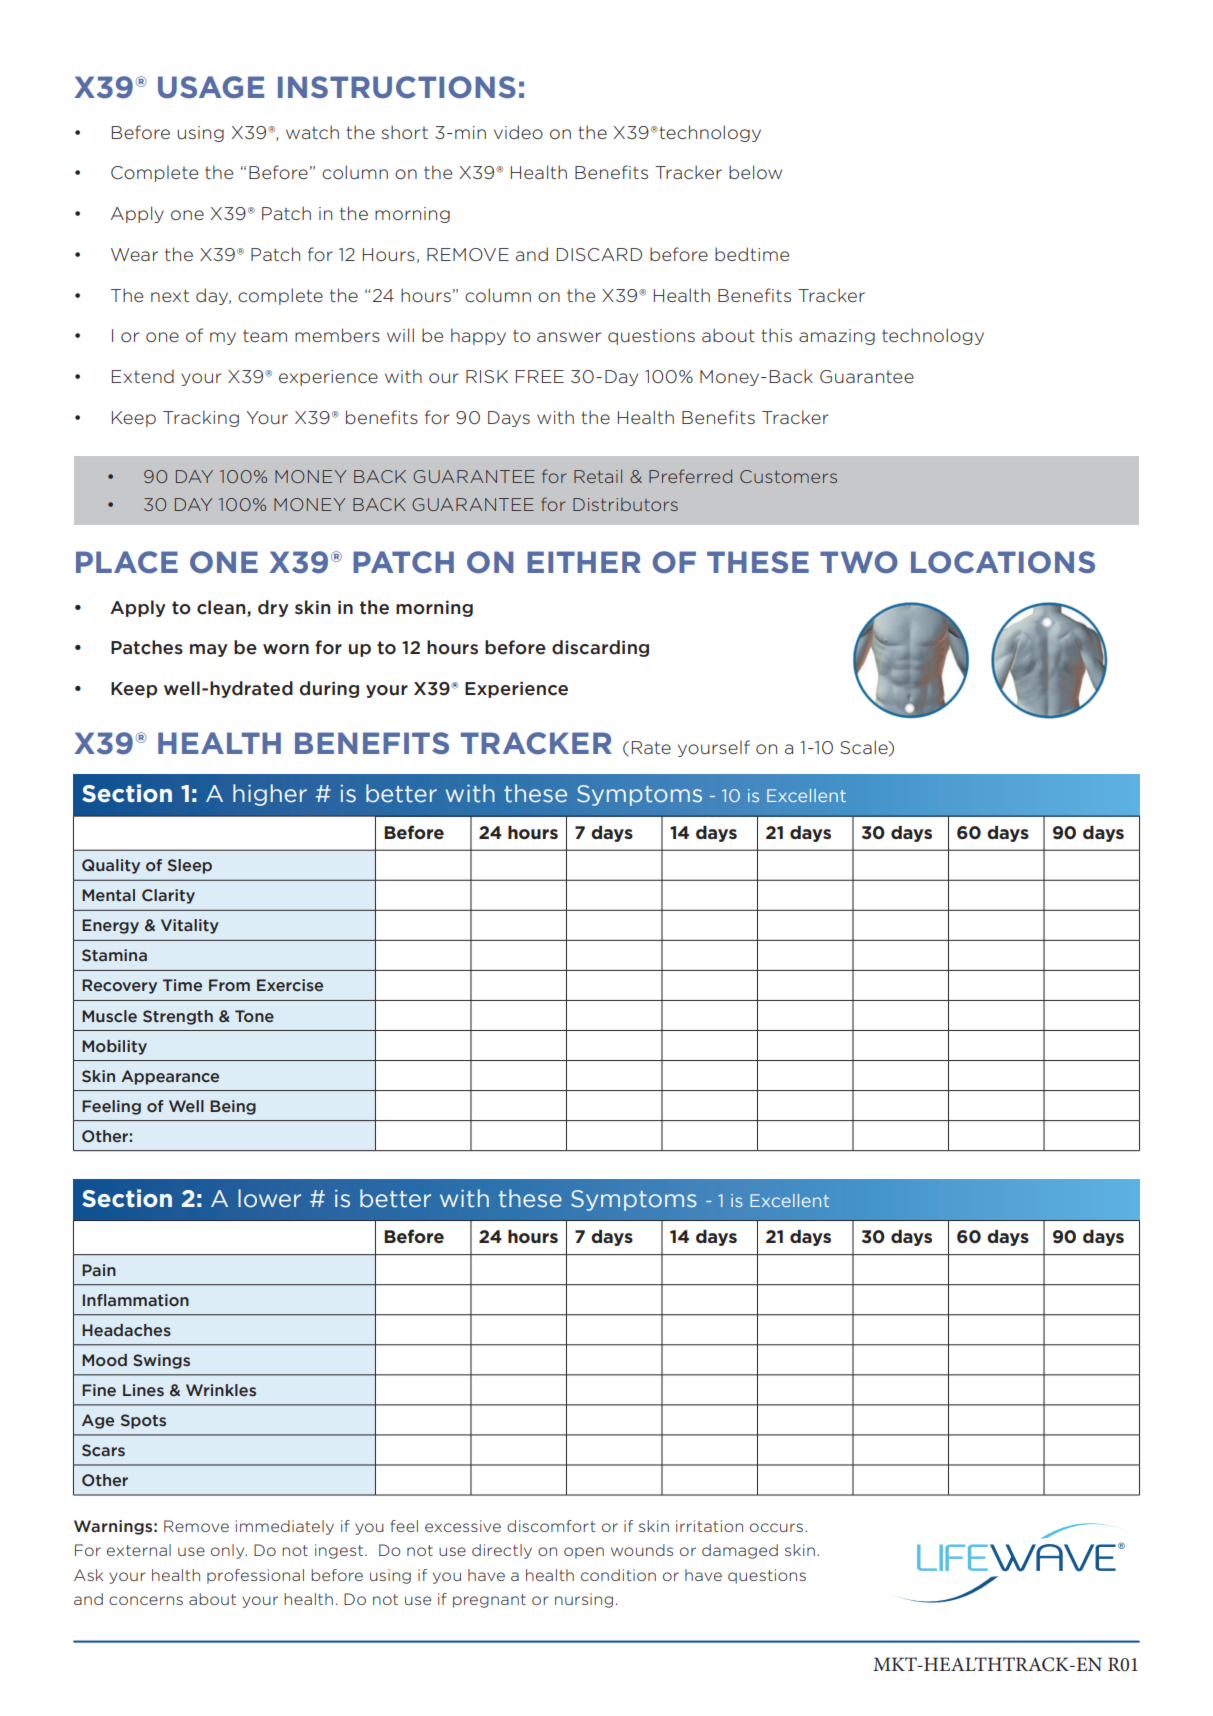  Describe the element at coordinates (190, 866) in the page. I see `Sleep` at that location.
